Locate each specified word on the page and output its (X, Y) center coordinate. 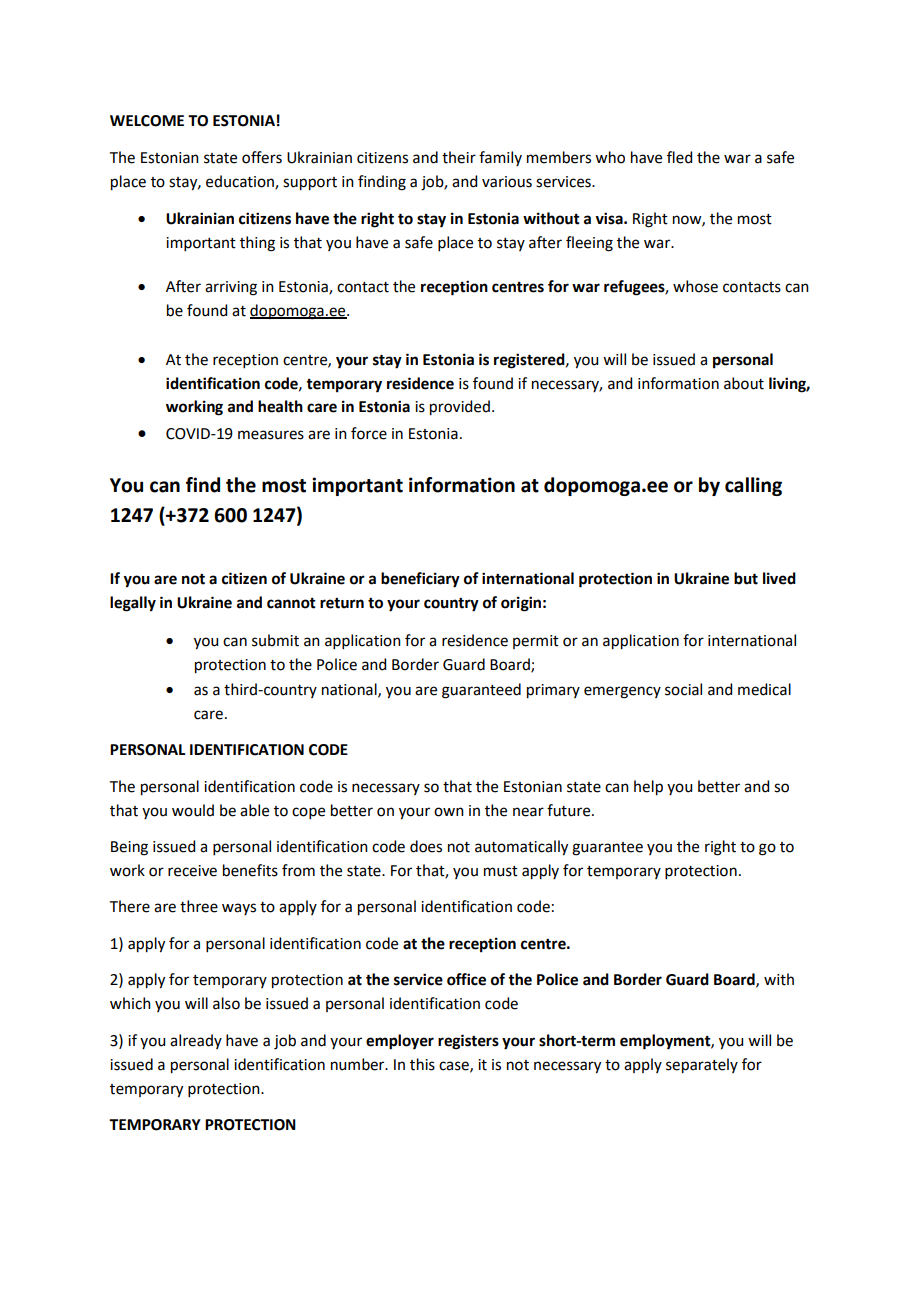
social (683, 689)
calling (753, 486)
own (449, 812)
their (459, 157)
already (196, 1041)
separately (702, 1066)
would (193, 810)
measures (271, 435)
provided (460, 408)
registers (468, 1042)
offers (262, 157)
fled (679, 157)
